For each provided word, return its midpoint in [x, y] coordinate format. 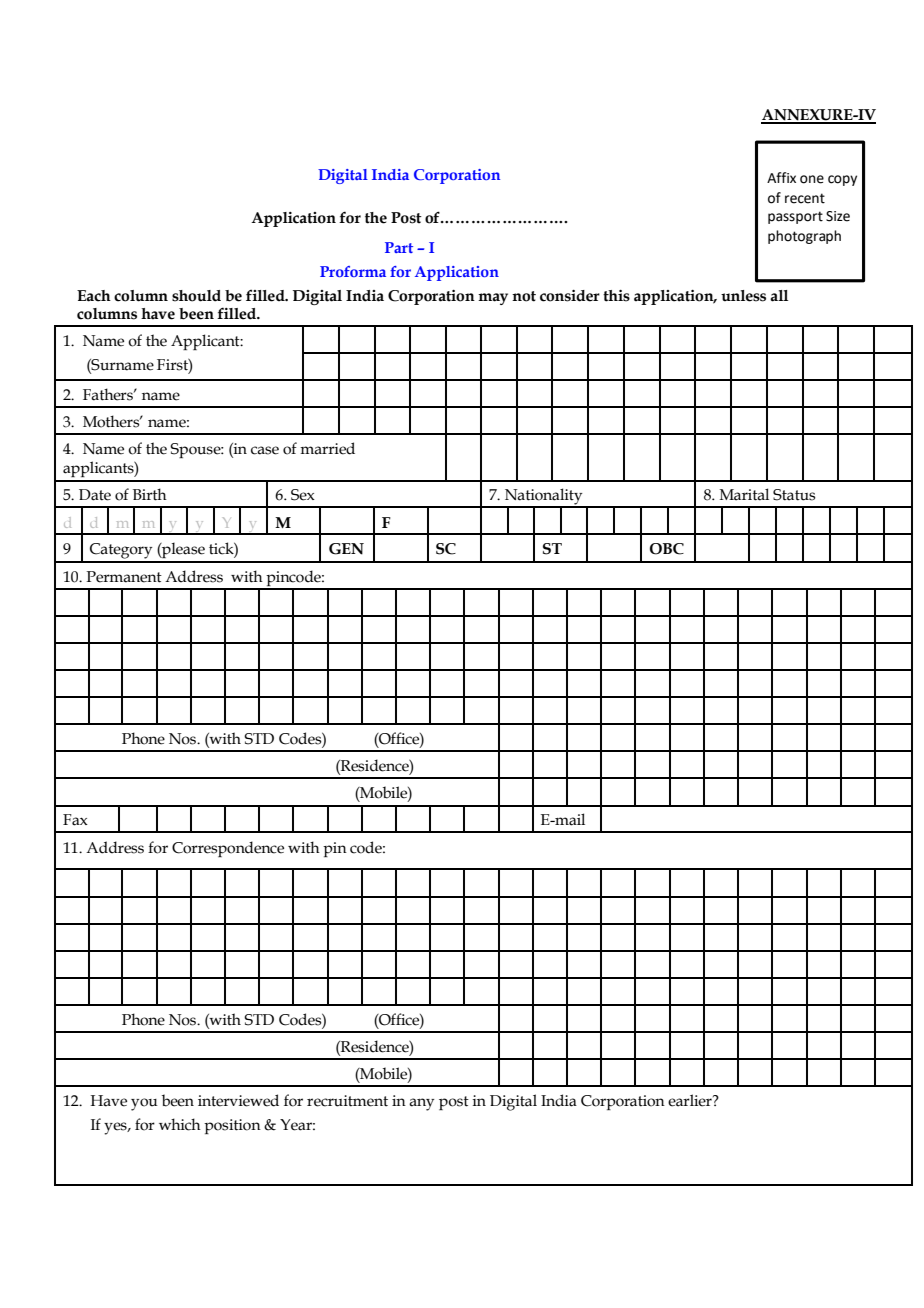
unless [743, 296]
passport [795, 217]
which [180, 1124]
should [196, 296]
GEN [346, 549]
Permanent [124, 577]
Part [399, 247]
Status [794, 495]
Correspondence [228, 849]
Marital [744, 494]
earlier [691, 1100]
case [265, 450]
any [421, 1104]
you [144, 1104]
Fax [75, 820]
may [493, 299]
